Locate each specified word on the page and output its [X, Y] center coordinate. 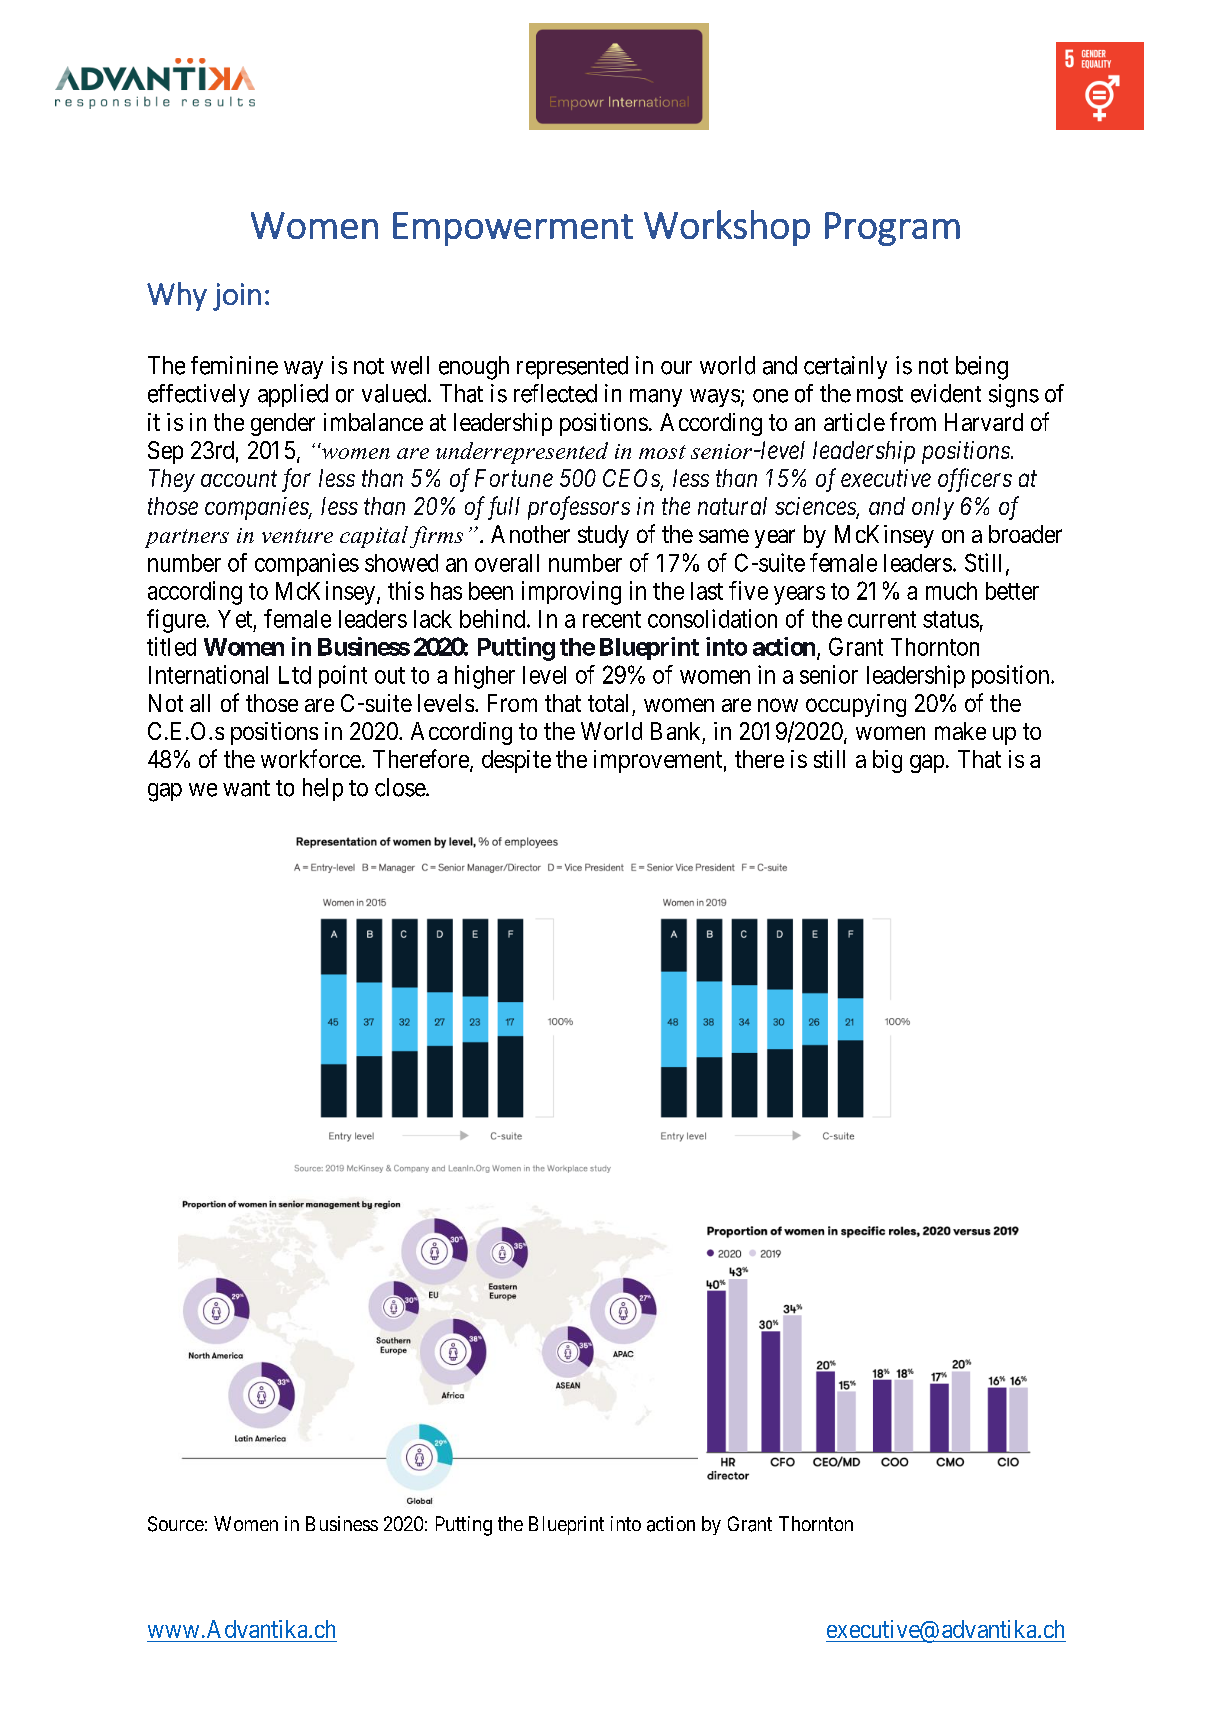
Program [892, 229]
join [237, 297]
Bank [675, 731]
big [887, 761]
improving [571, 593]
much [951, 591]
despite [516, 761]
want [246, 788]
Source [176, 1524]
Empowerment [513, 229]
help [323, 789]
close [401, 787]
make [960, 731]
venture [297, 536]
